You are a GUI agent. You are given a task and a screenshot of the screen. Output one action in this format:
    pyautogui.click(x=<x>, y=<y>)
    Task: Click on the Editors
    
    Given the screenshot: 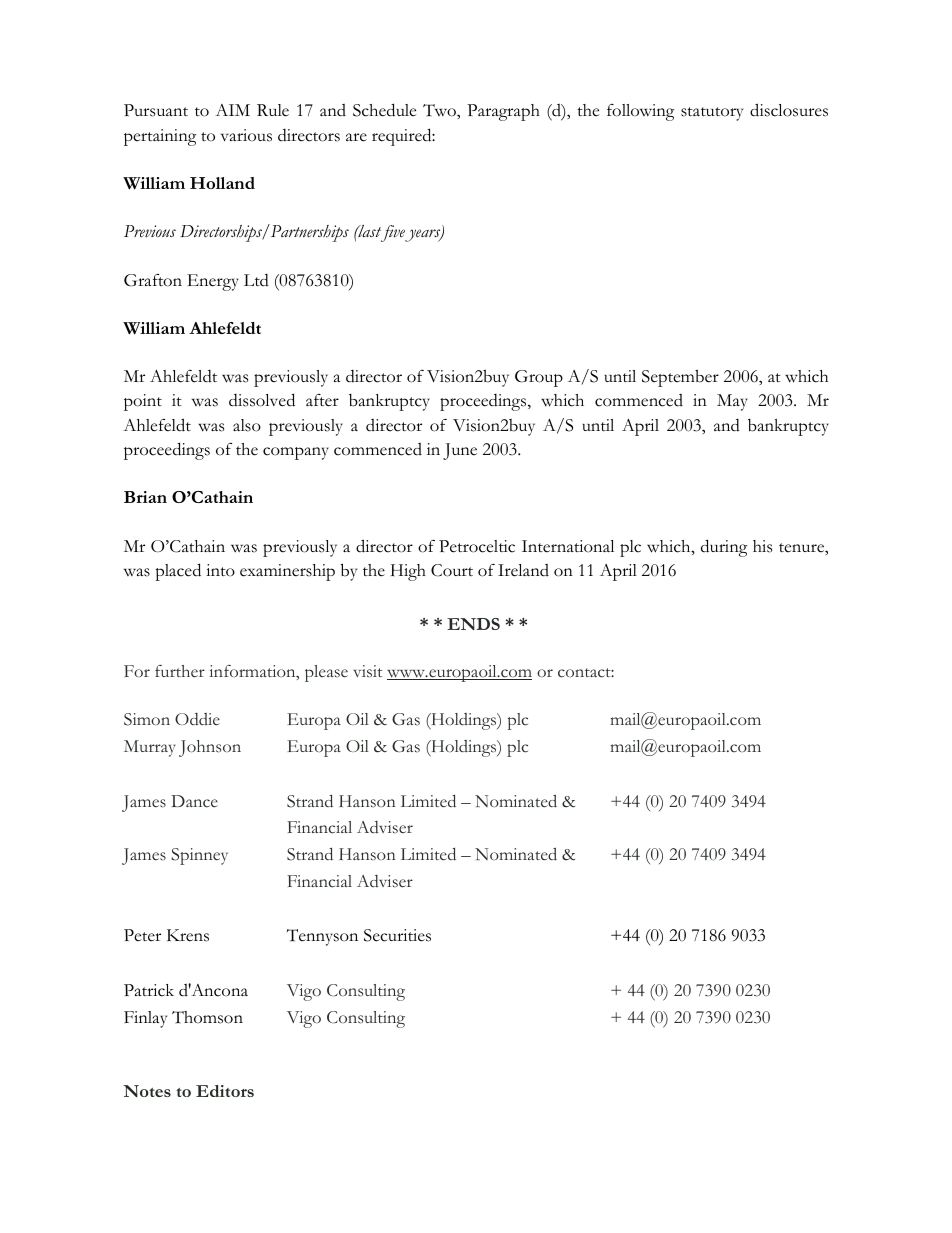 What is the action you would take?
    pyautogui.click(x=225, y=1091)
